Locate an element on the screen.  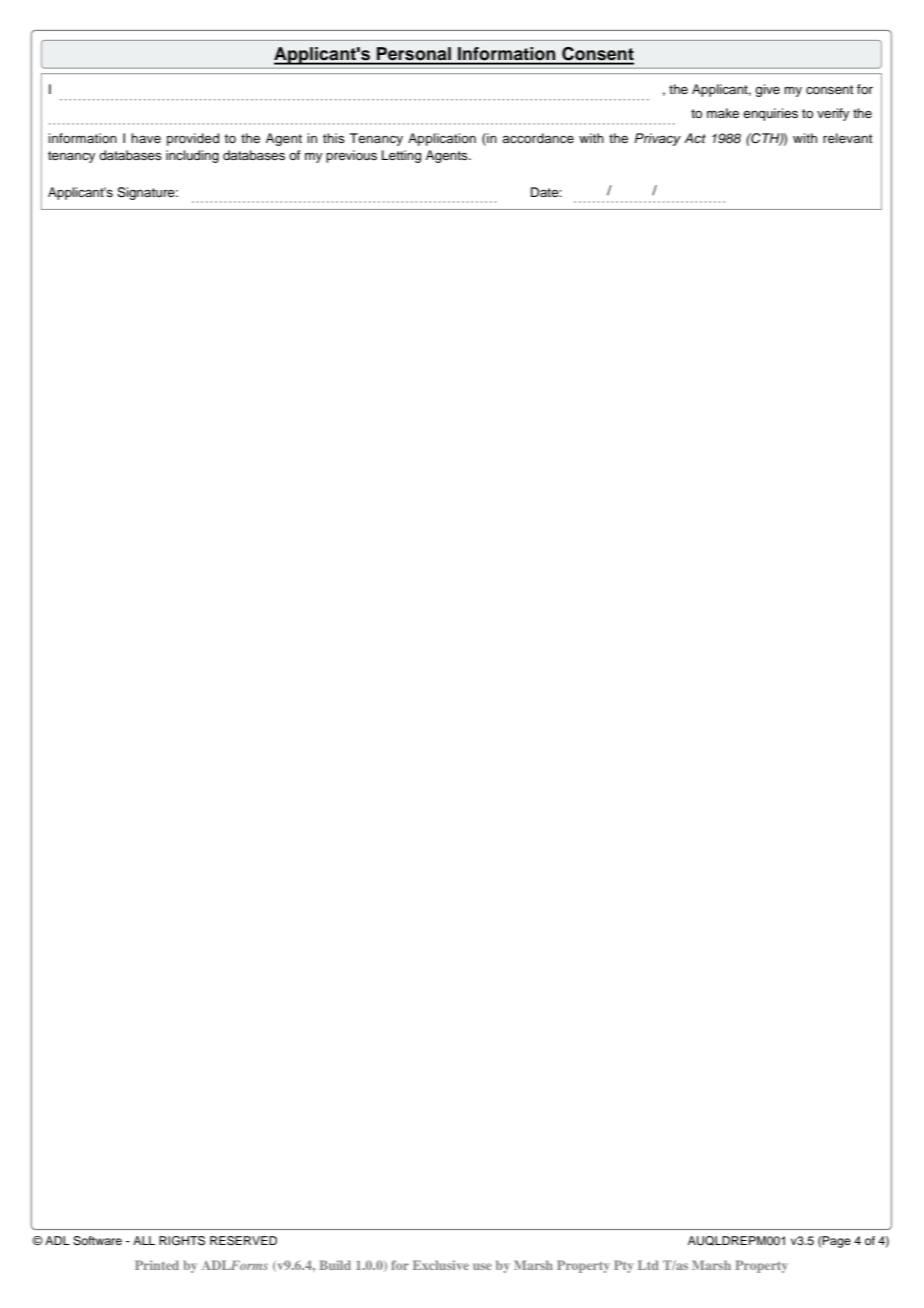
including is located at coordinates (192, 156).
